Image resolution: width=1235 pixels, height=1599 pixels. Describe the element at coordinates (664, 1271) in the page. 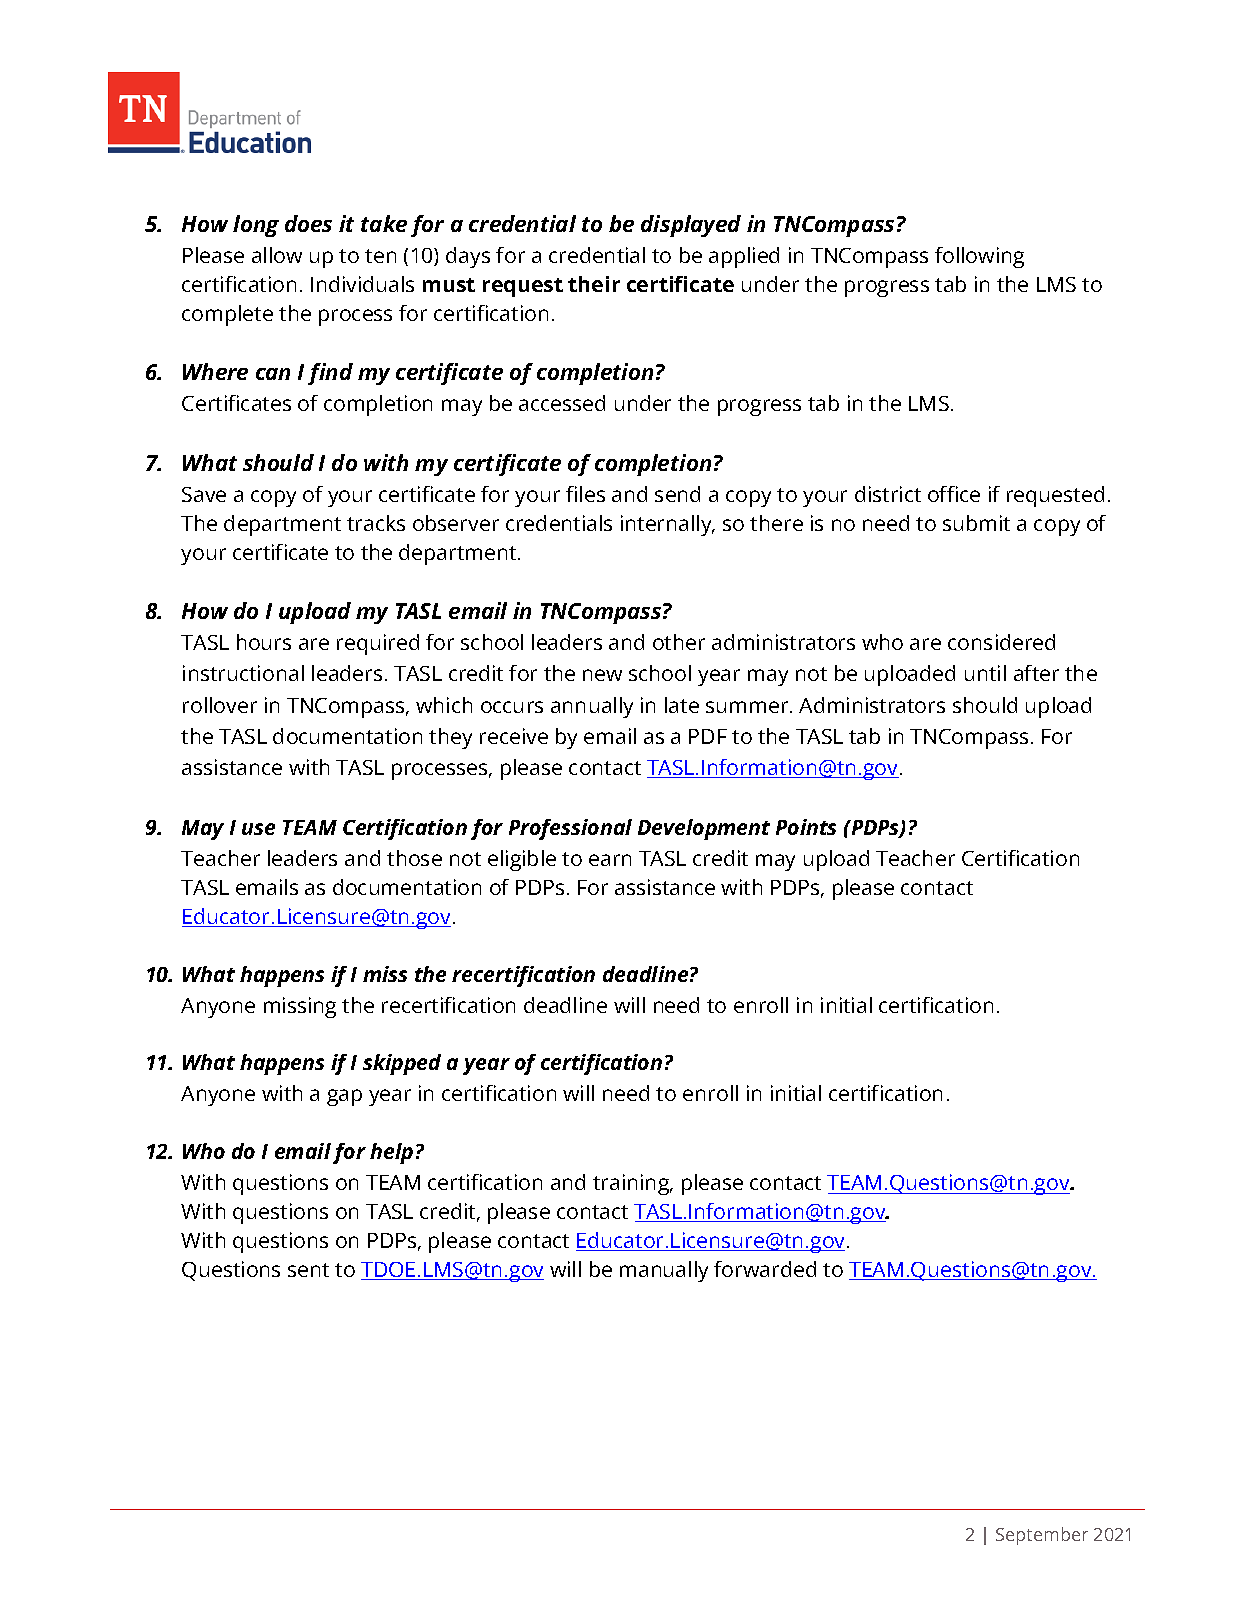

I see `manually` at that location.
